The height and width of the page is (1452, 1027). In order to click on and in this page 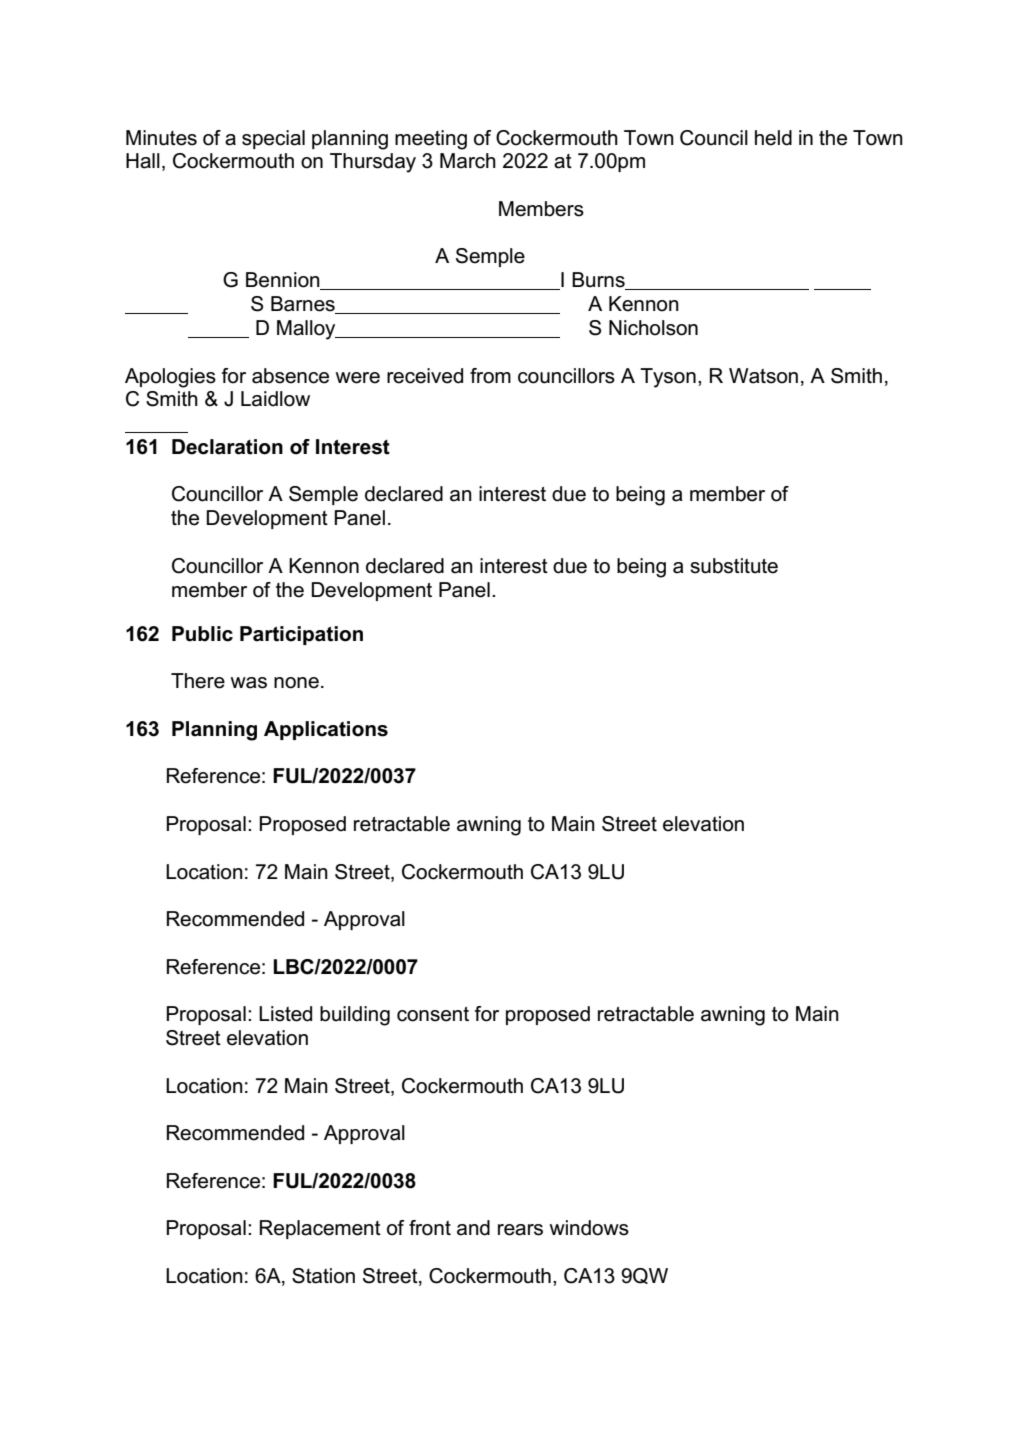, I will do `click(473, 1228)`.
